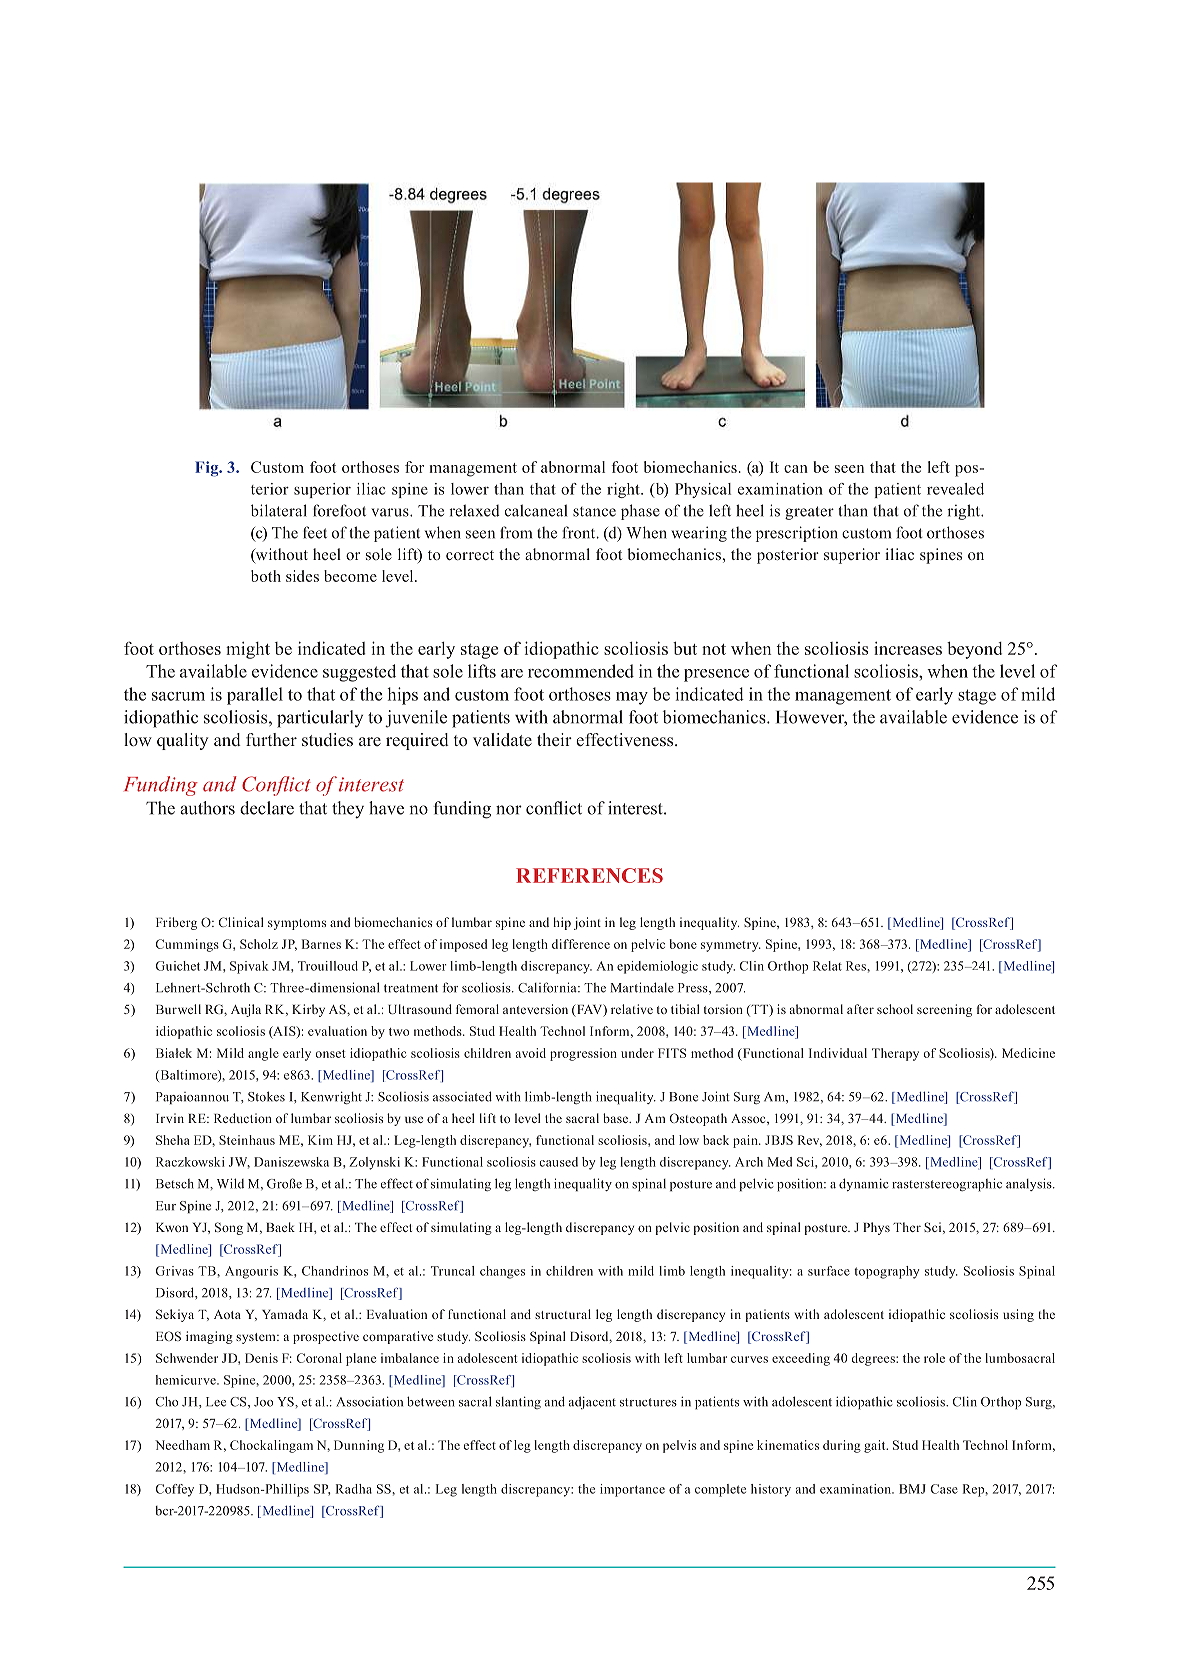 Image resolution: width=1179 pixels, height=1668 pixels. I want to click on stance, so click(594, 512).
